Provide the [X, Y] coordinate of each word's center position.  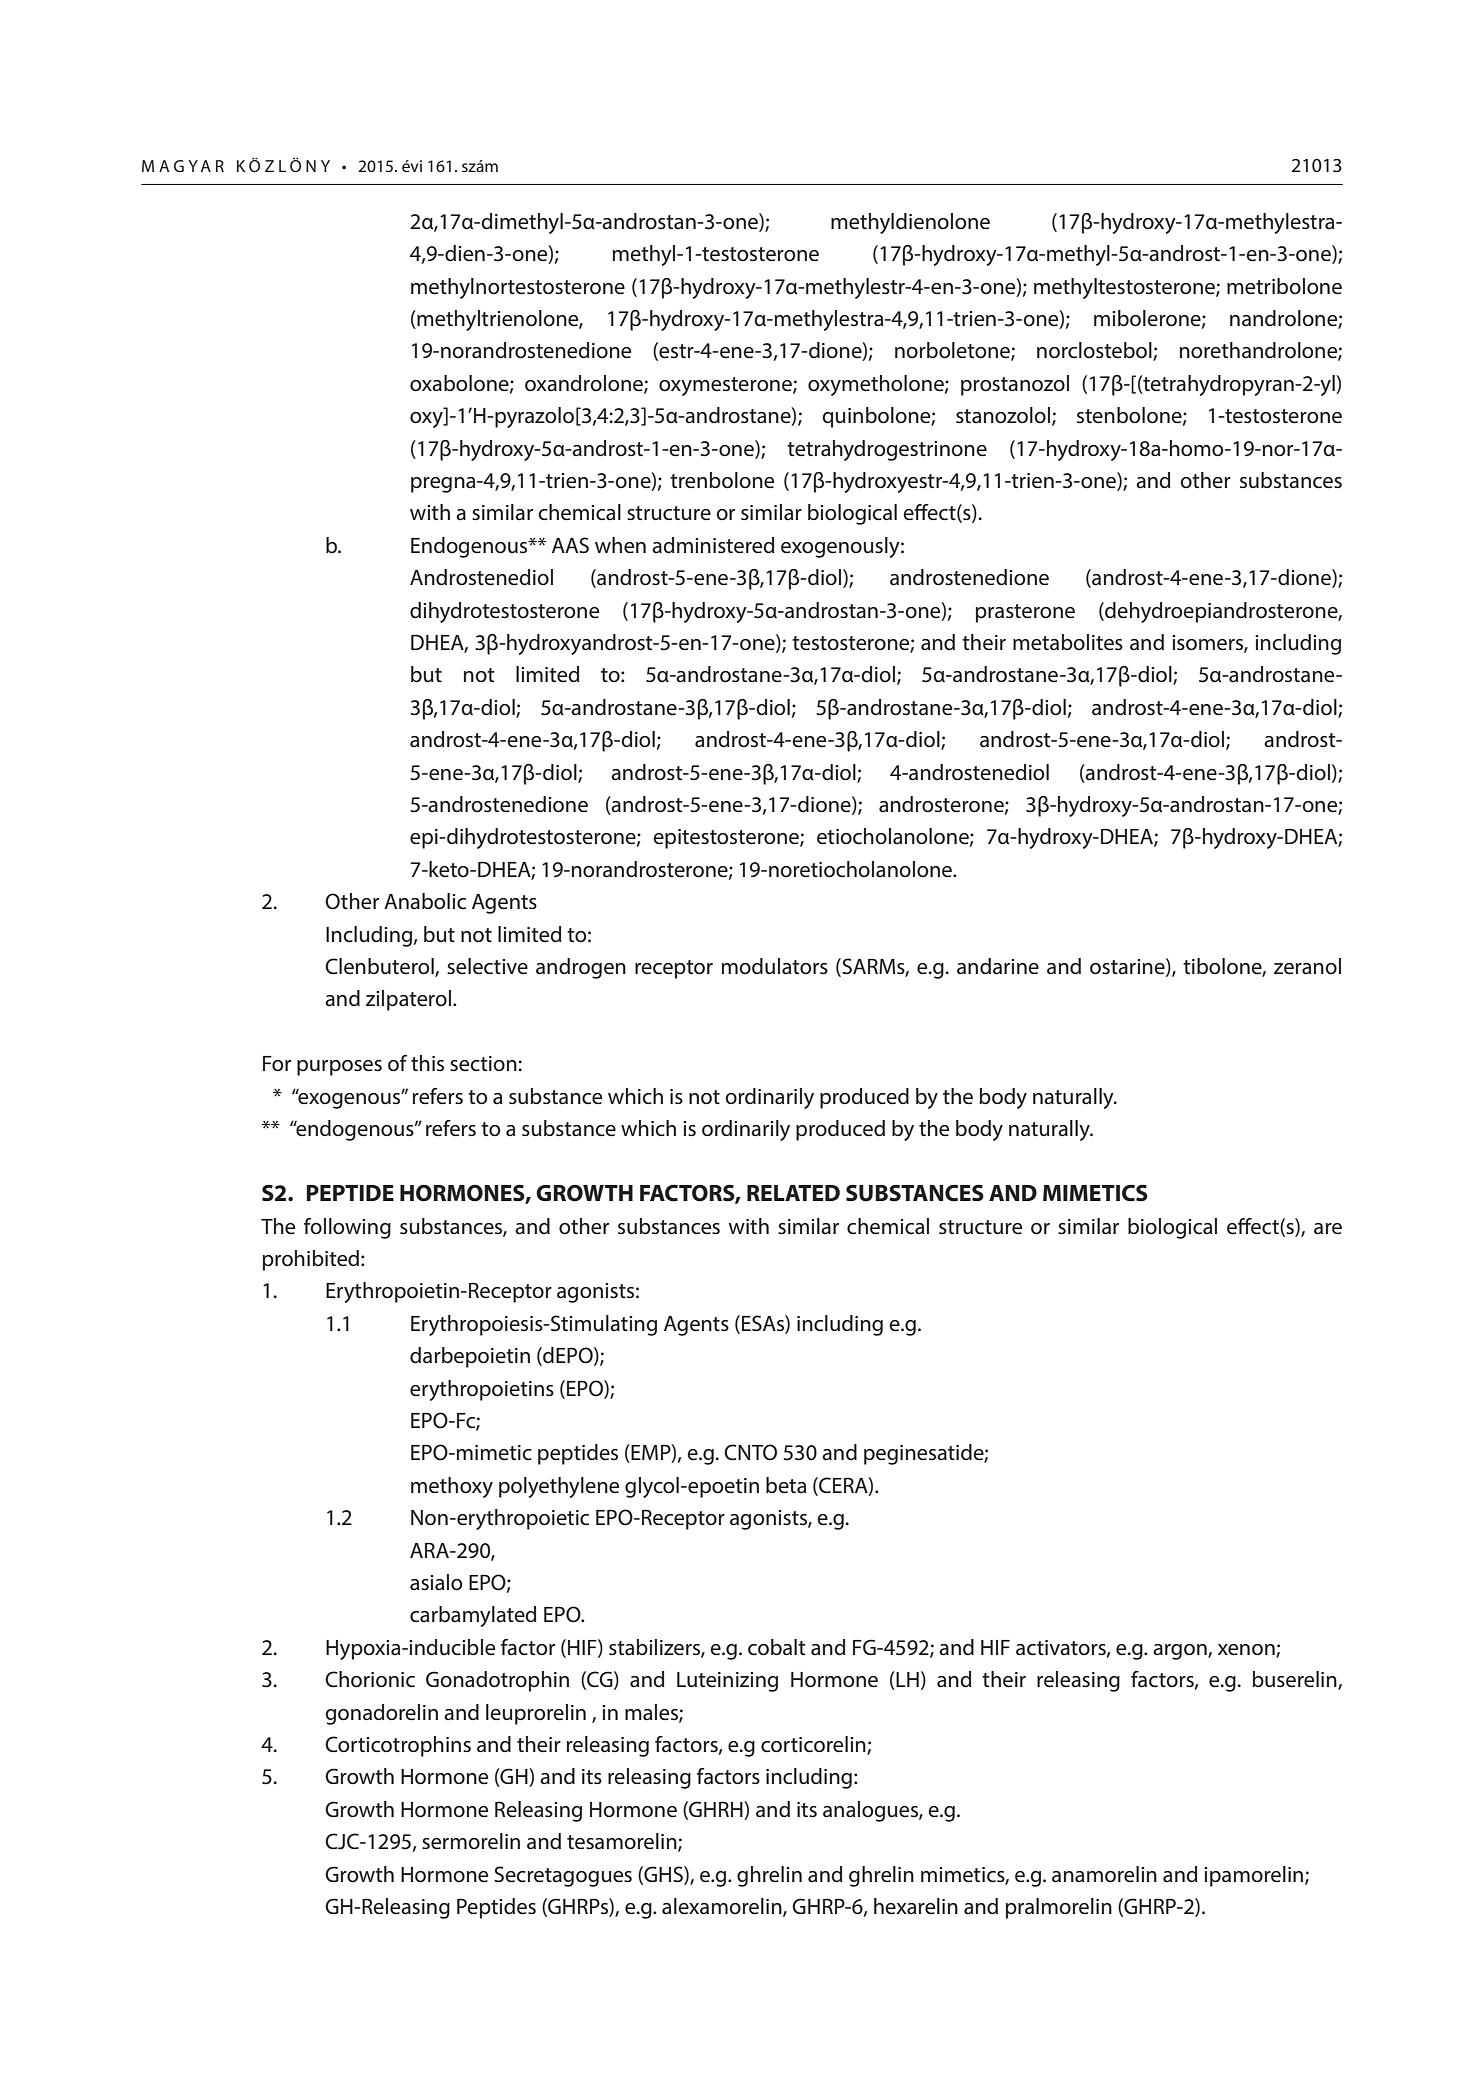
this [427, 1063]
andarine [998, 966]
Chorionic [370, 1679]
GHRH [716, 1810]
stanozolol [1004, 416]
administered [713, 545]
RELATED [793, 1193]
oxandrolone [585, 384]
